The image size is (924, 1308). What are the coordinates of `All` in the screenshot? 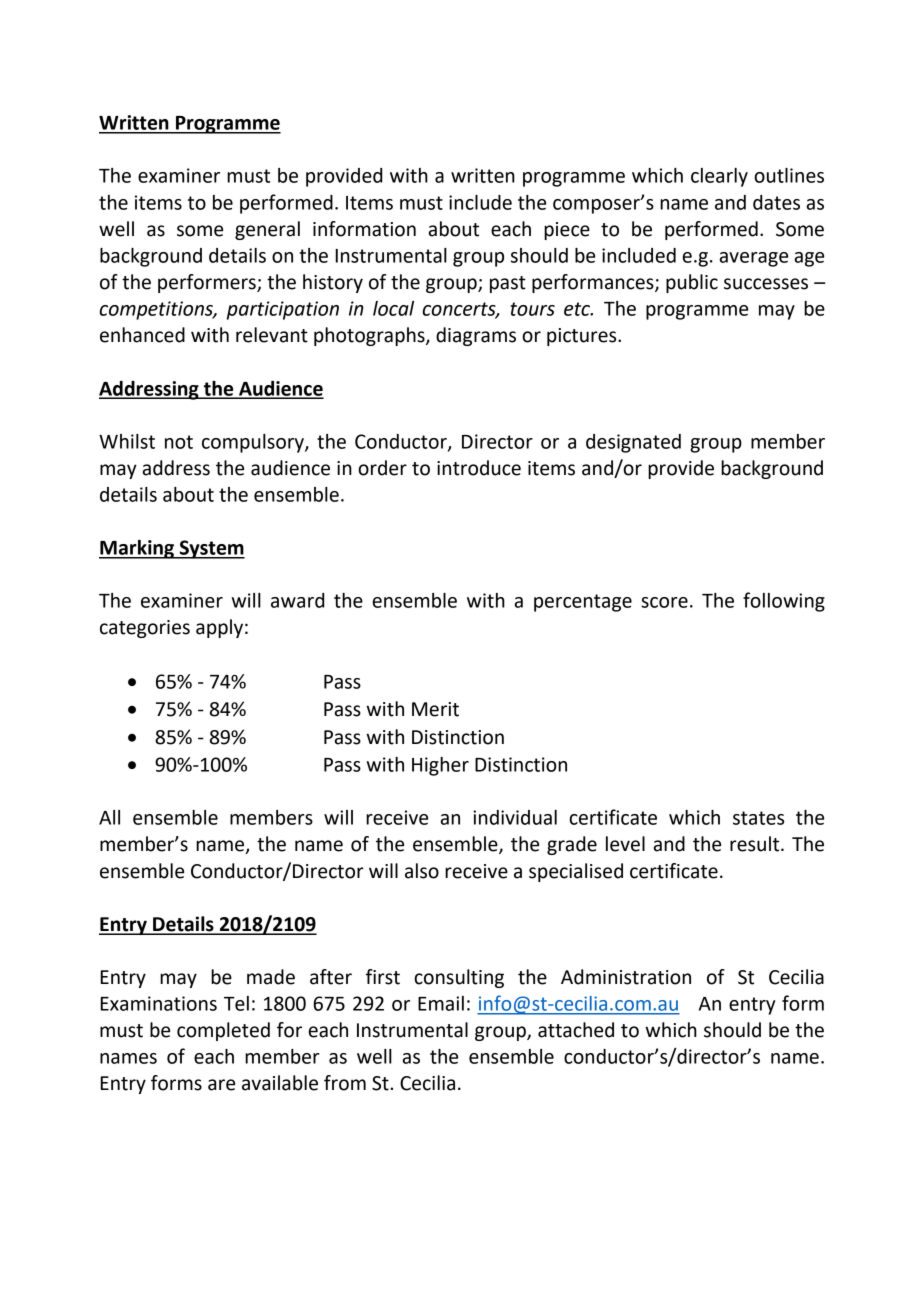 It's located at (109, 817).
